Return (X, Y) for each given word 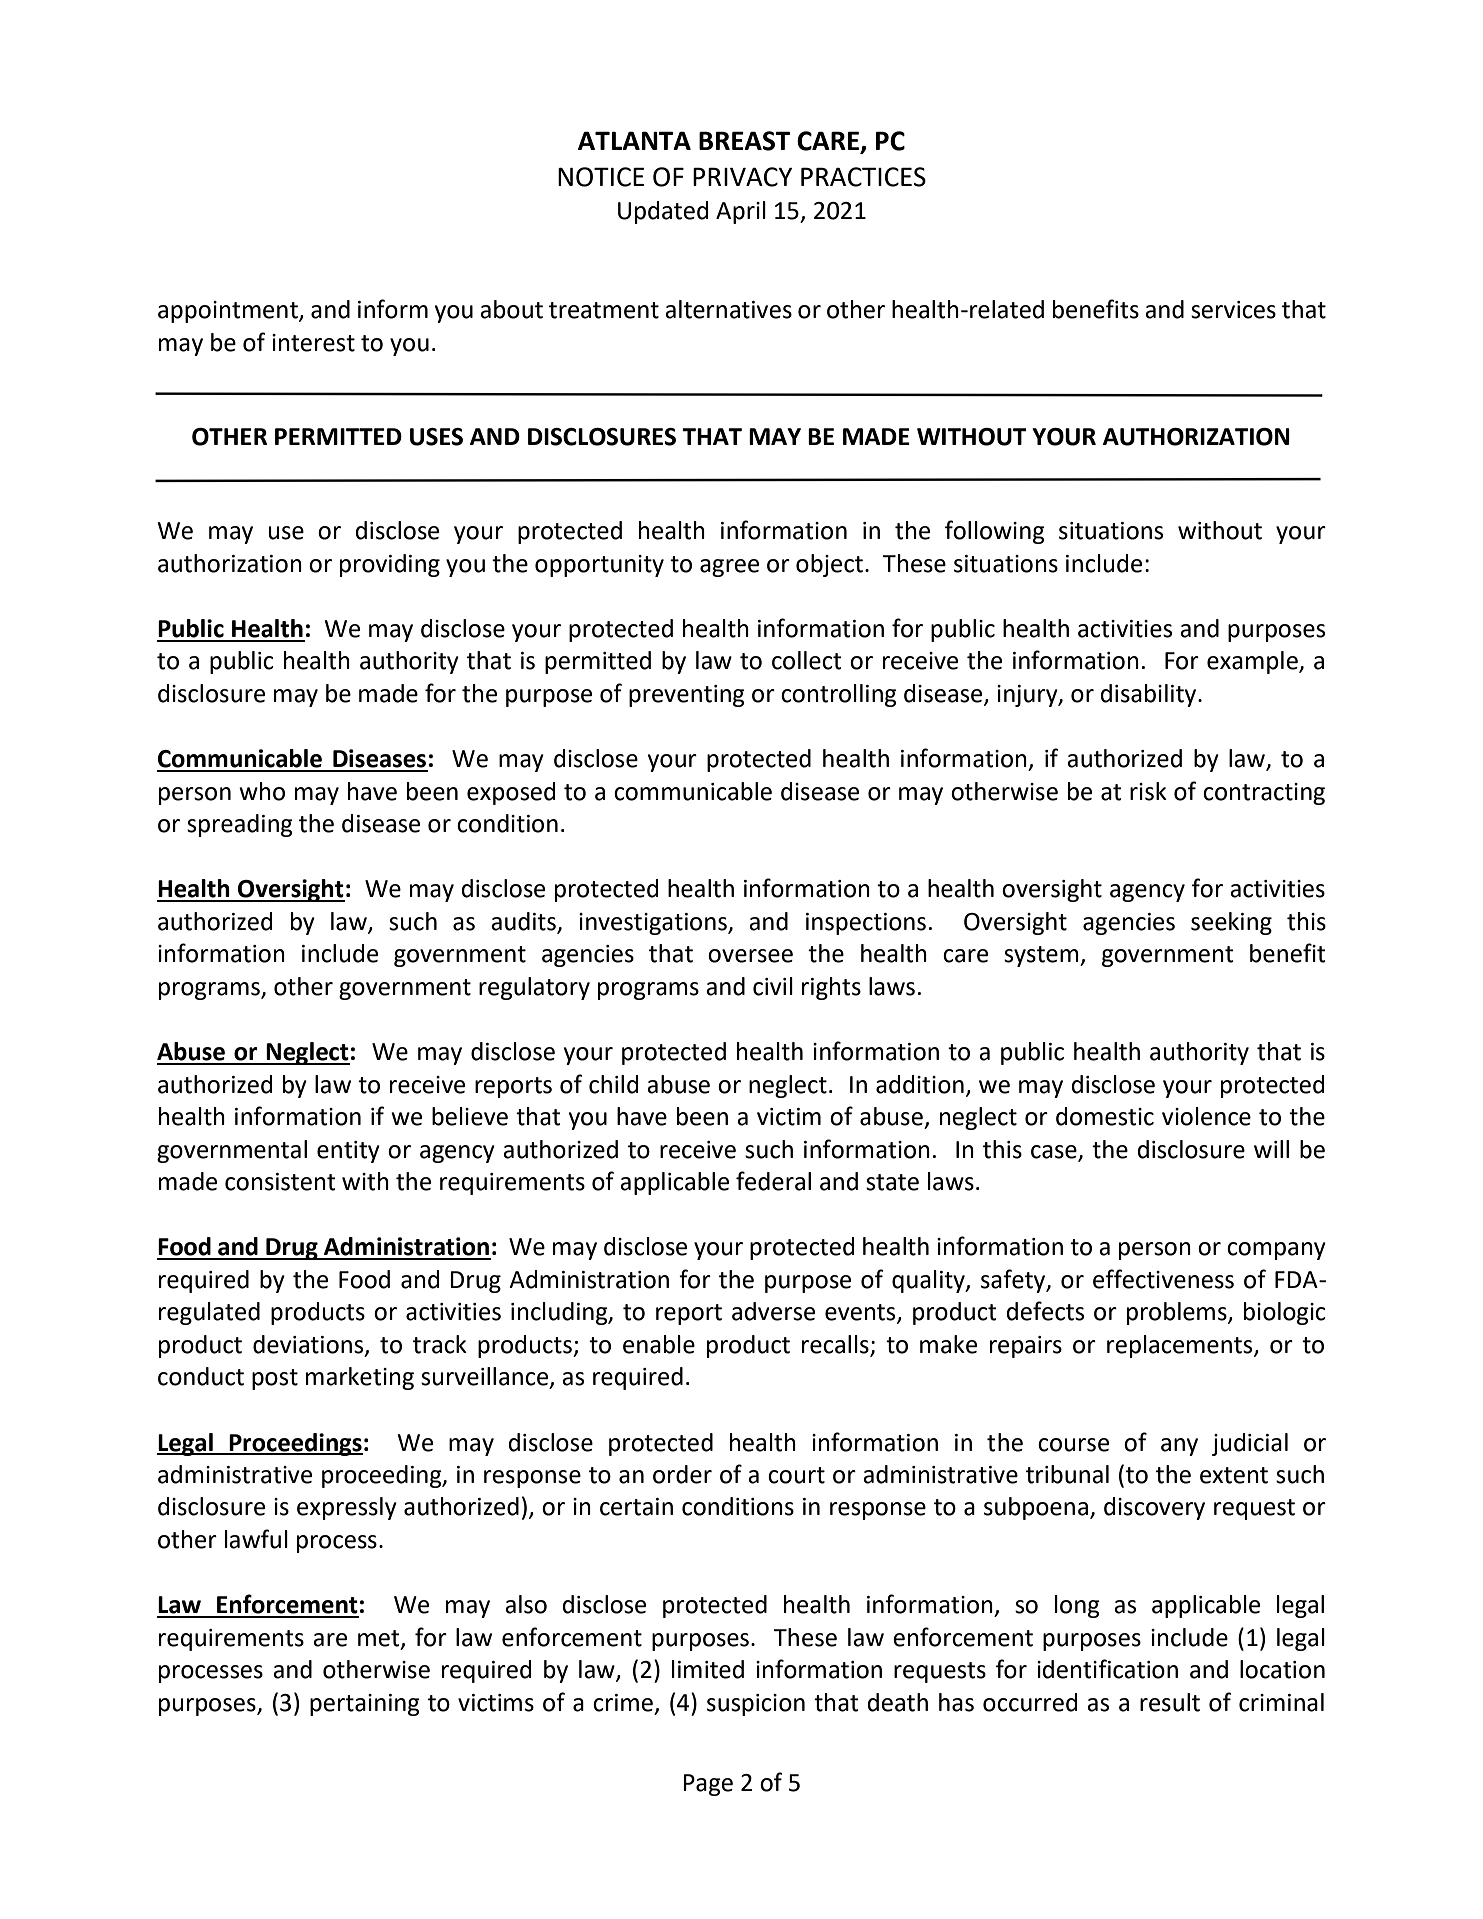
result (1170, 1702)
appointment (229, 312)
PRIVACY (742, 177)
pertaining (365, 1705)
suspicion (756, 1705)
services (1233, 310)
